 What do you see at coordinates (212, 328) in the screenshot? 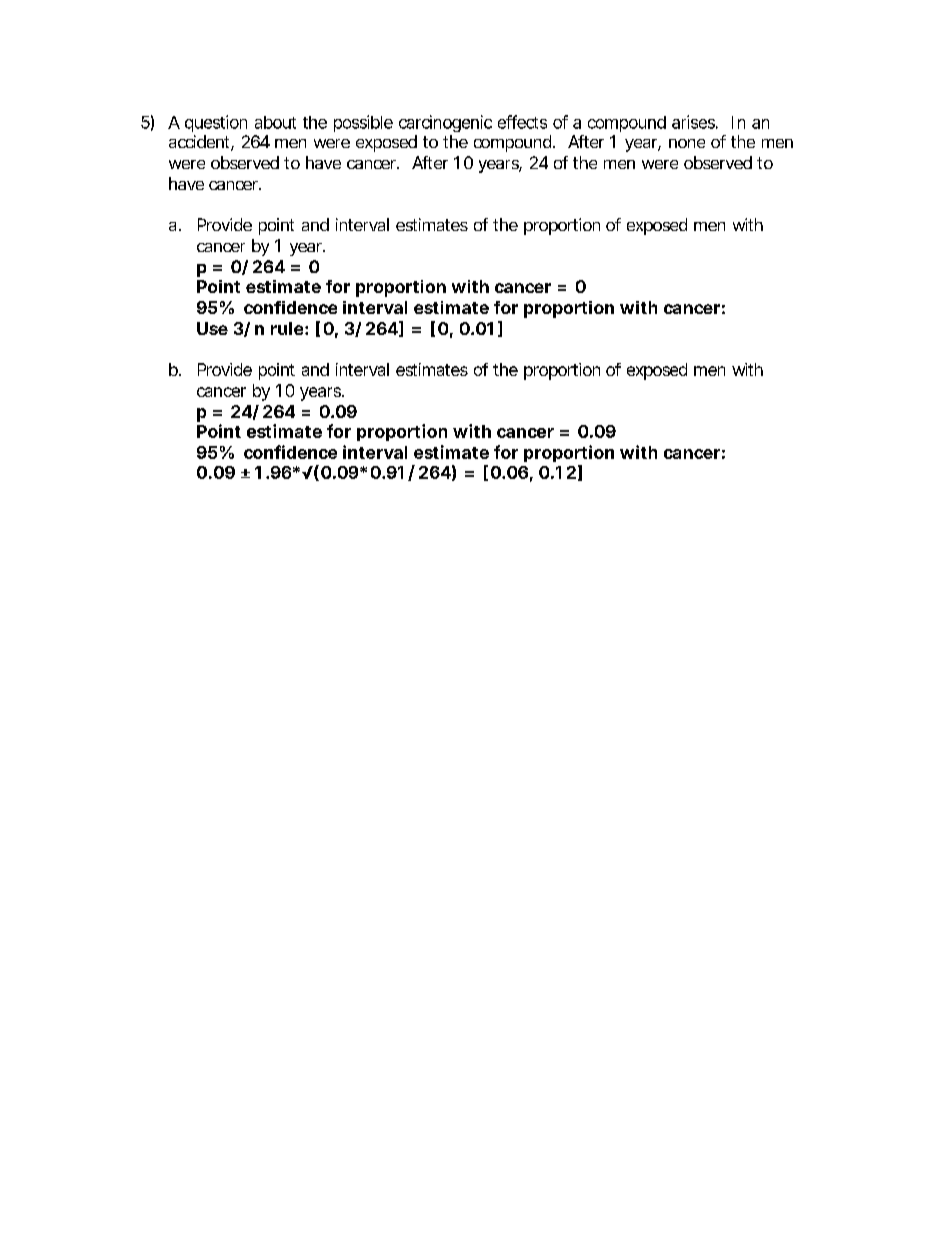
I see `Use` at bounding box center [212, 328].
